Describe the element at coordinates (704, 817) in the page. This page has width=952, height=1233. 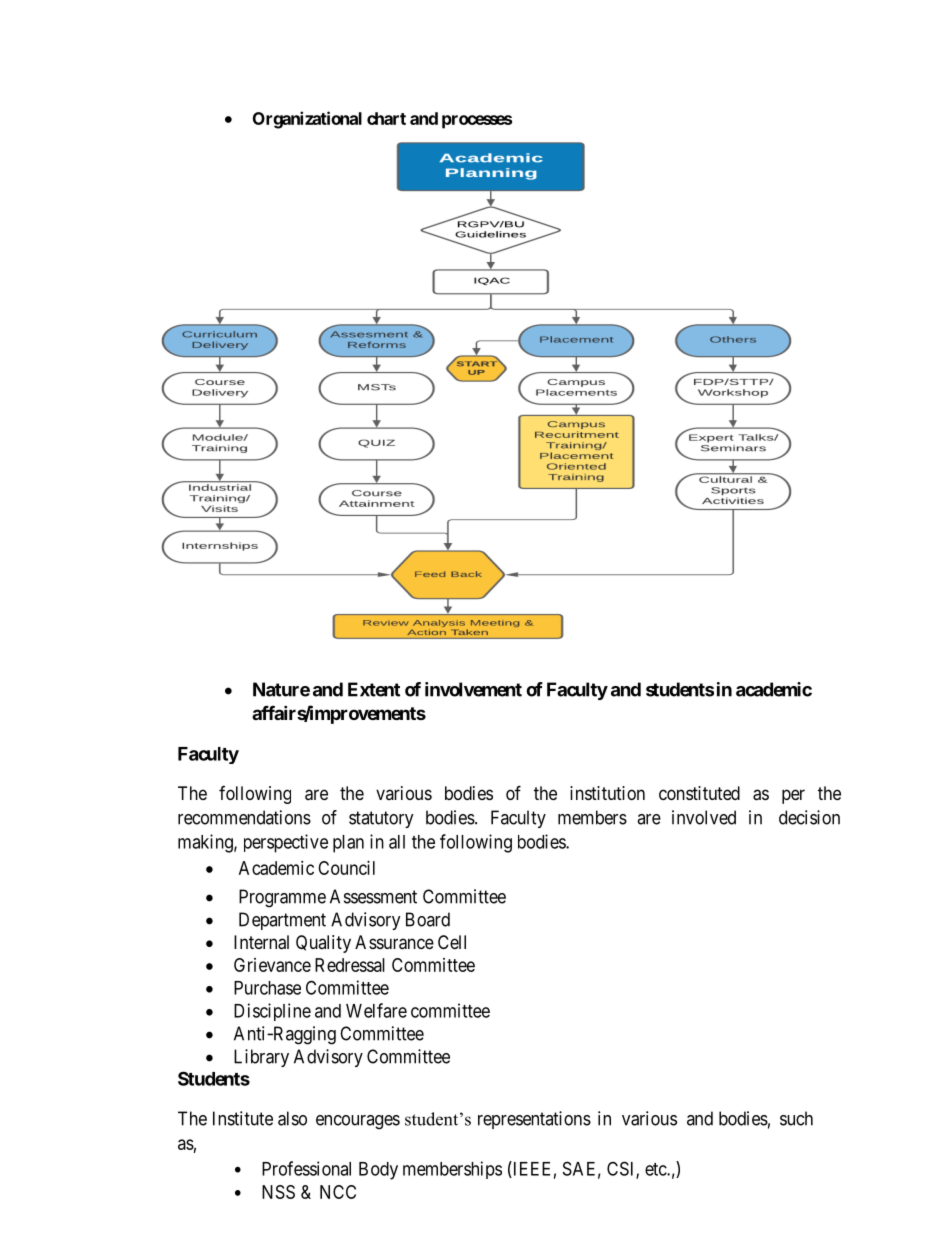
I see `involved` at that location.
